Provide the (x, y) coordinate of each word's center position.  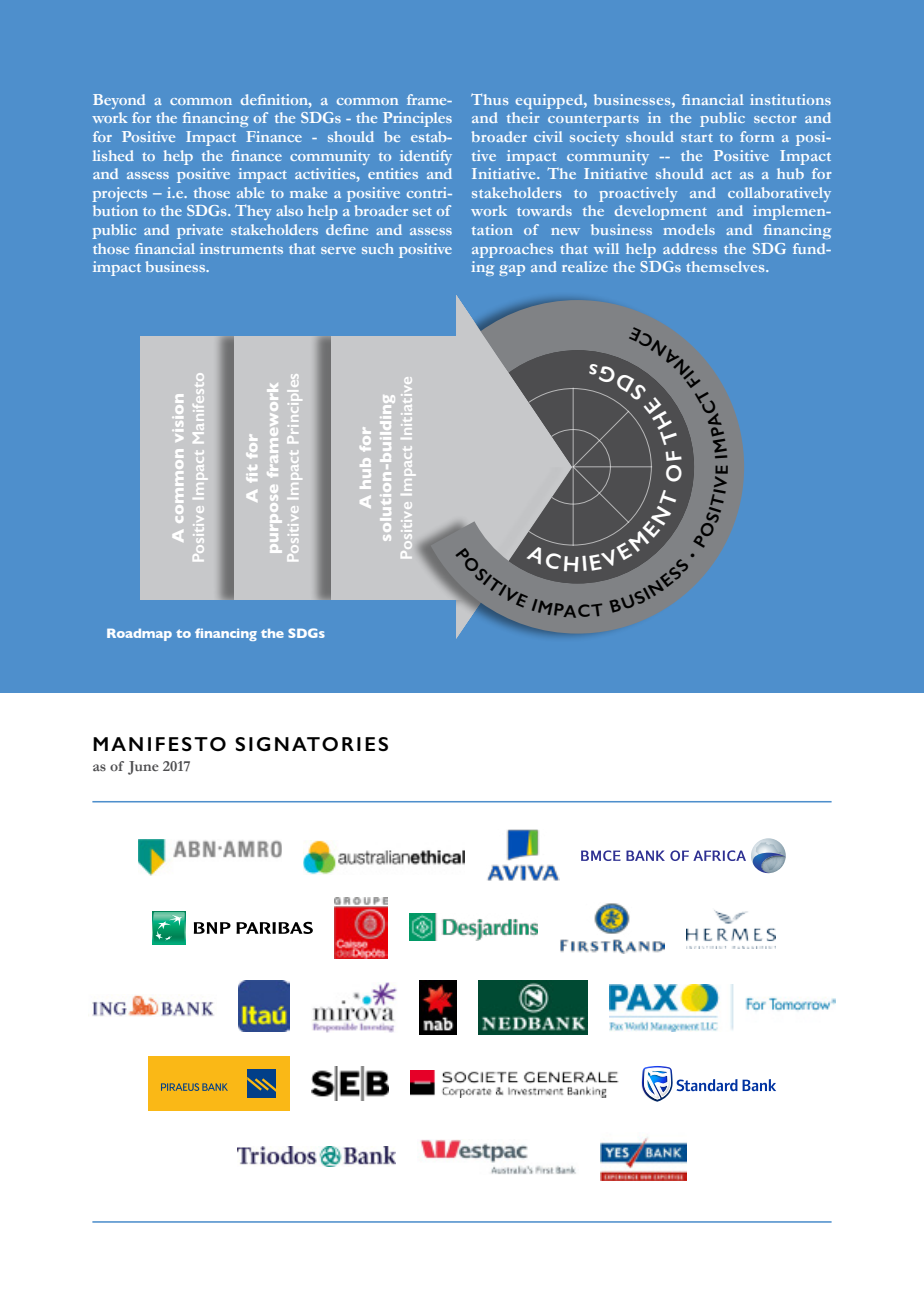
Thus (489, 99)
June (143, 768)
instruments (241, 248)
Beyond (119, 101)
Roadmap (139, 635)
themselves (726, 266)
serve (338, 250)
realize (585, 266)
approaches (512, 250)
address (690, 248)
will (606, 248)
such (378, 248)
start (697, 137)
